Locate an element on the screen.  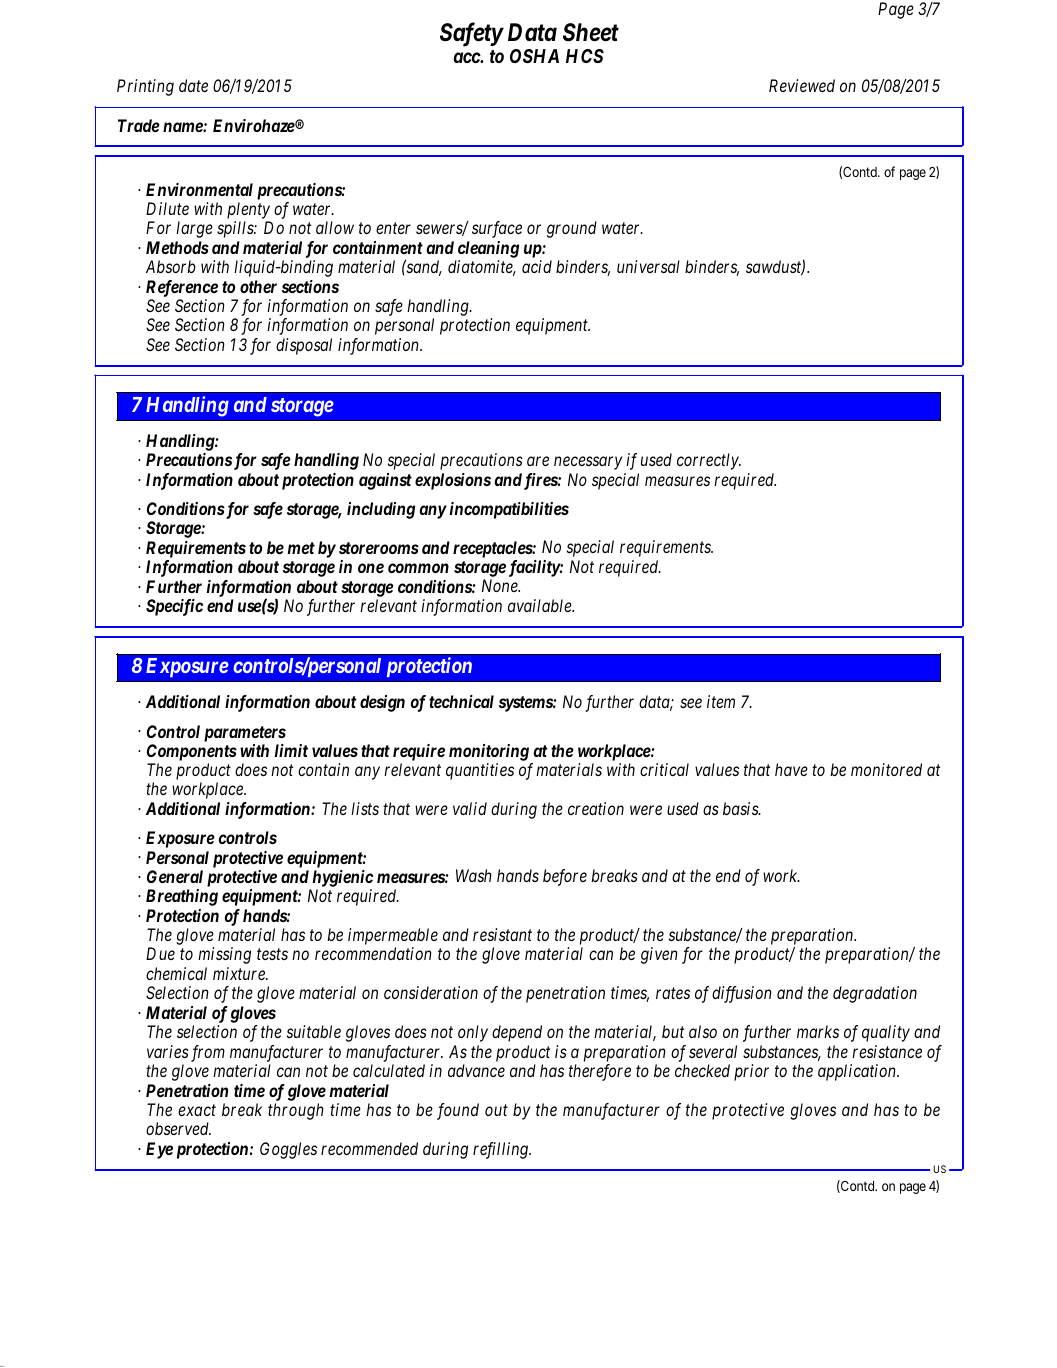
refilling is located at coordinates (502, 1150).
